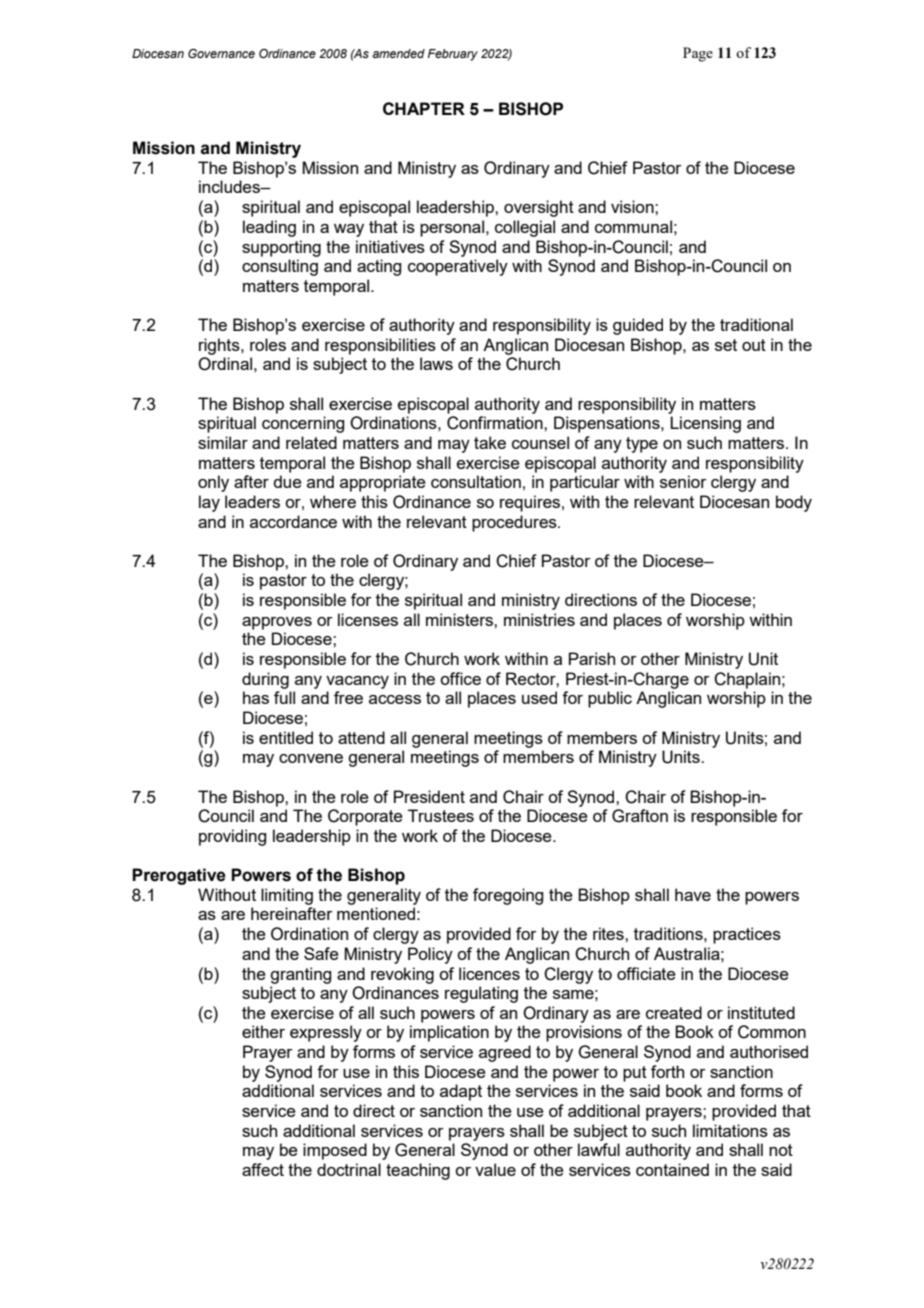 This page has height=1308, width=924. I want to click on take, so click(490, 442).
